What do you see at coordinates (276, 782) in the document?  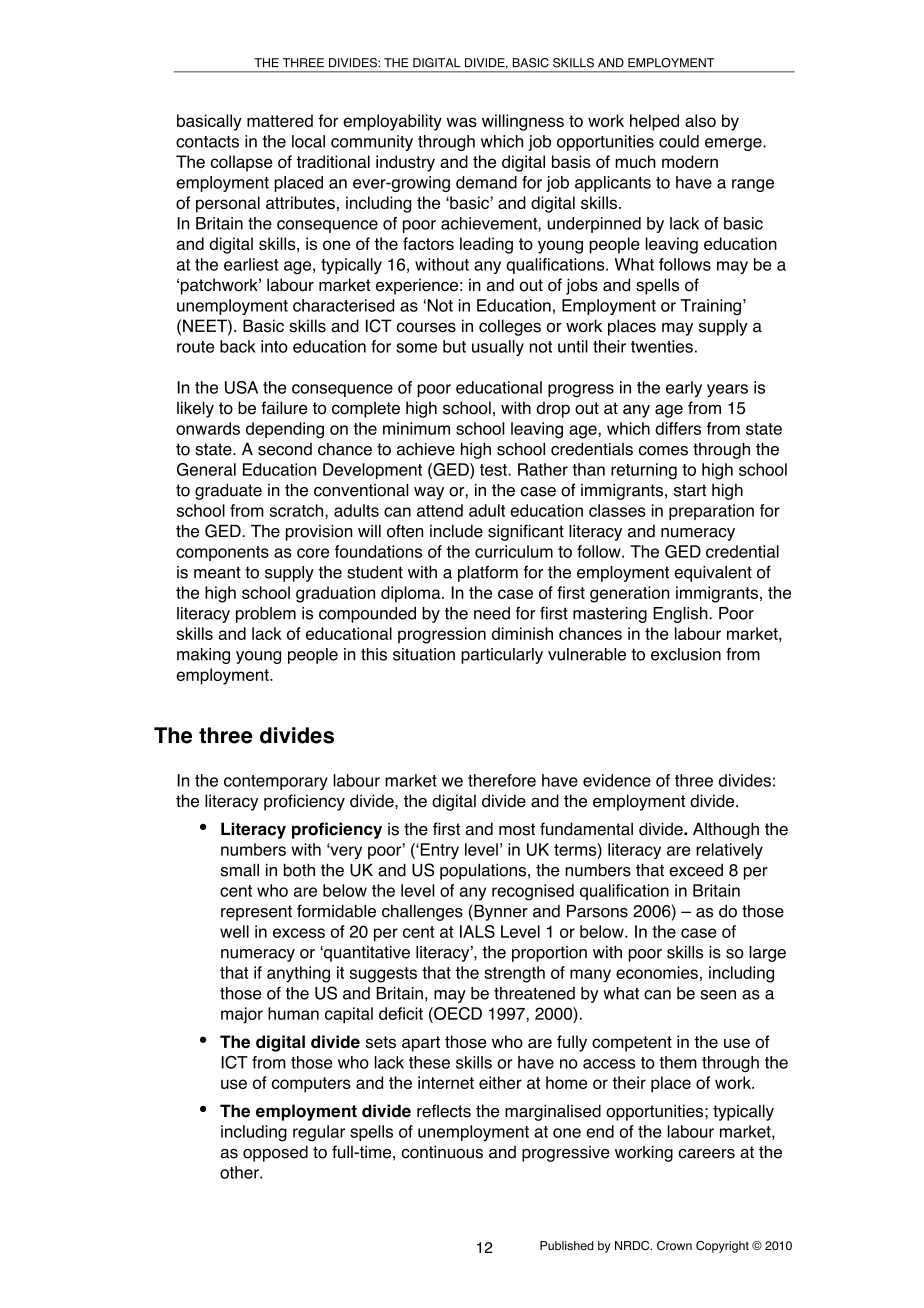 I see `contemporary` at bounding box center [276, 782].
